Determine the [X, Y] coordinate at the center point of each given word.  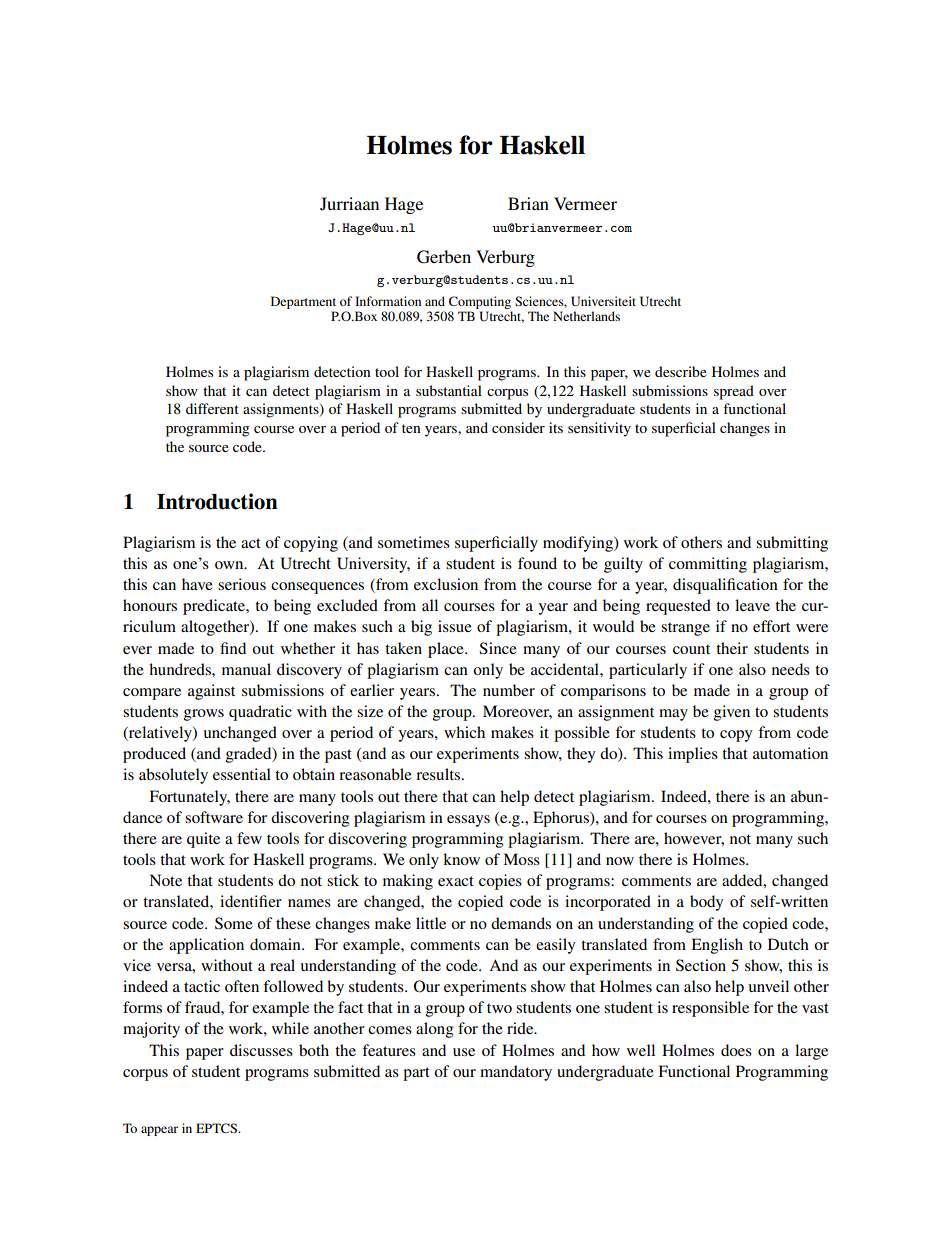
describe [681, 371]
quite [203, 840]
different [212, 408]
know [461, 859]
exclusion [446, 584]
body [706, 903]
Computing [480, 304]
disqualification [725, 586]
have [197, 584]
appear [159, 1131]
